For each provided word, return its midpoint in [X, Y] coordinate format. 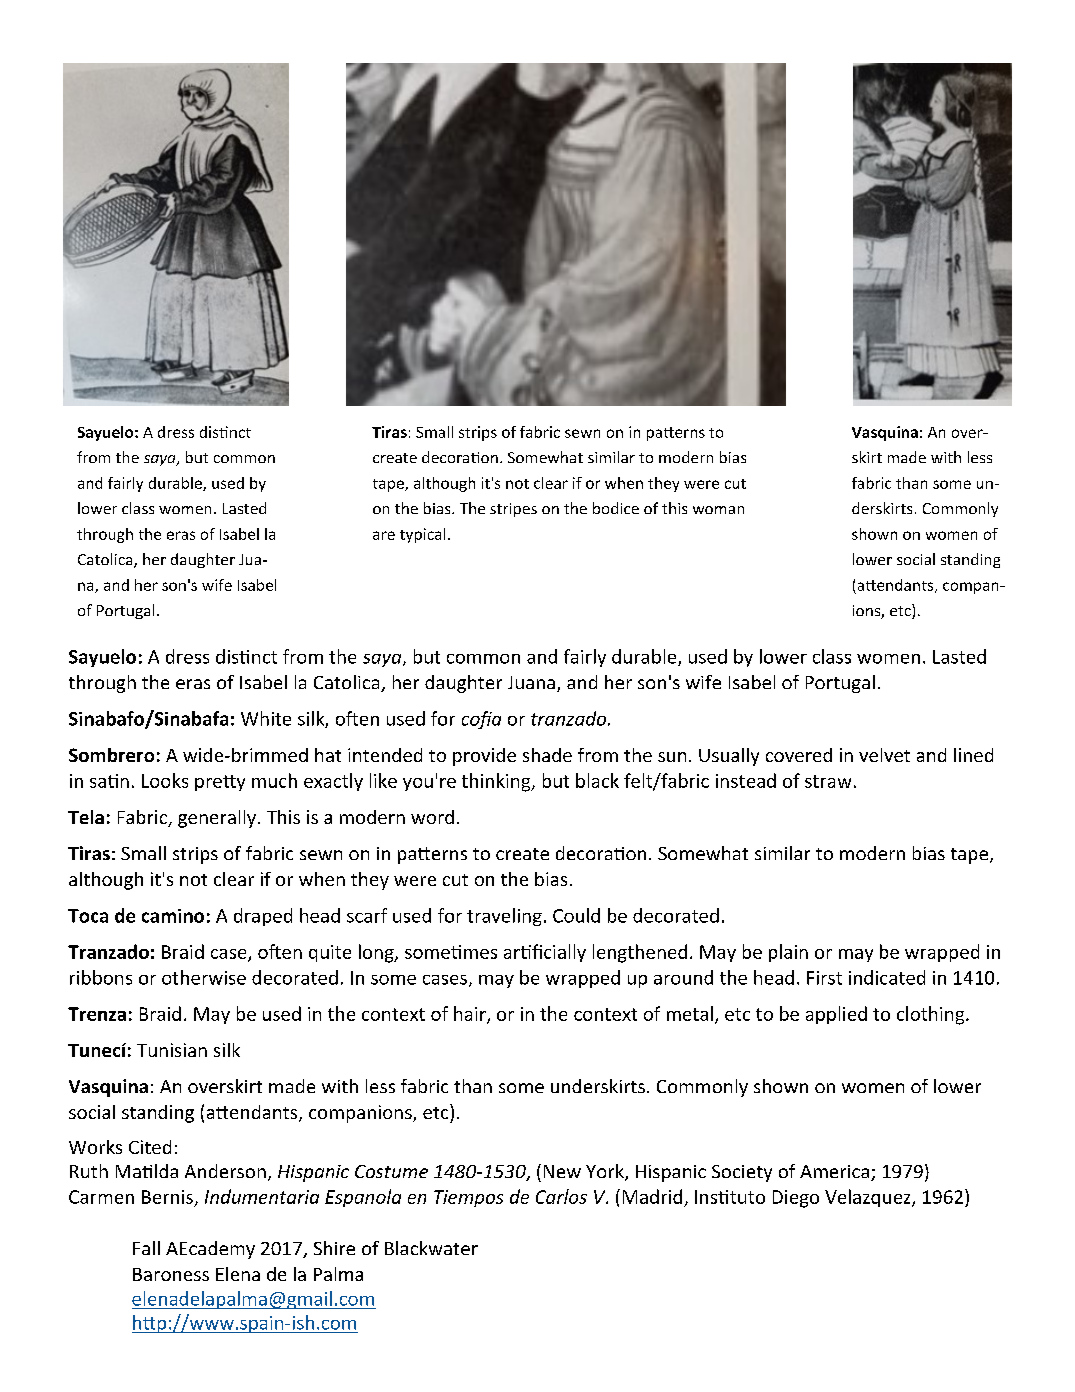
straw [828, 781]
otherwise [204, 977]
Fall [146, 1248]
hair [471, 1014]
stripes [513, 510]
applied [836, 1015]
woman [718, 510]
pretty [220, 783]
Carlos [561, 1196]
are [384, 535]
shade [547, 755]
